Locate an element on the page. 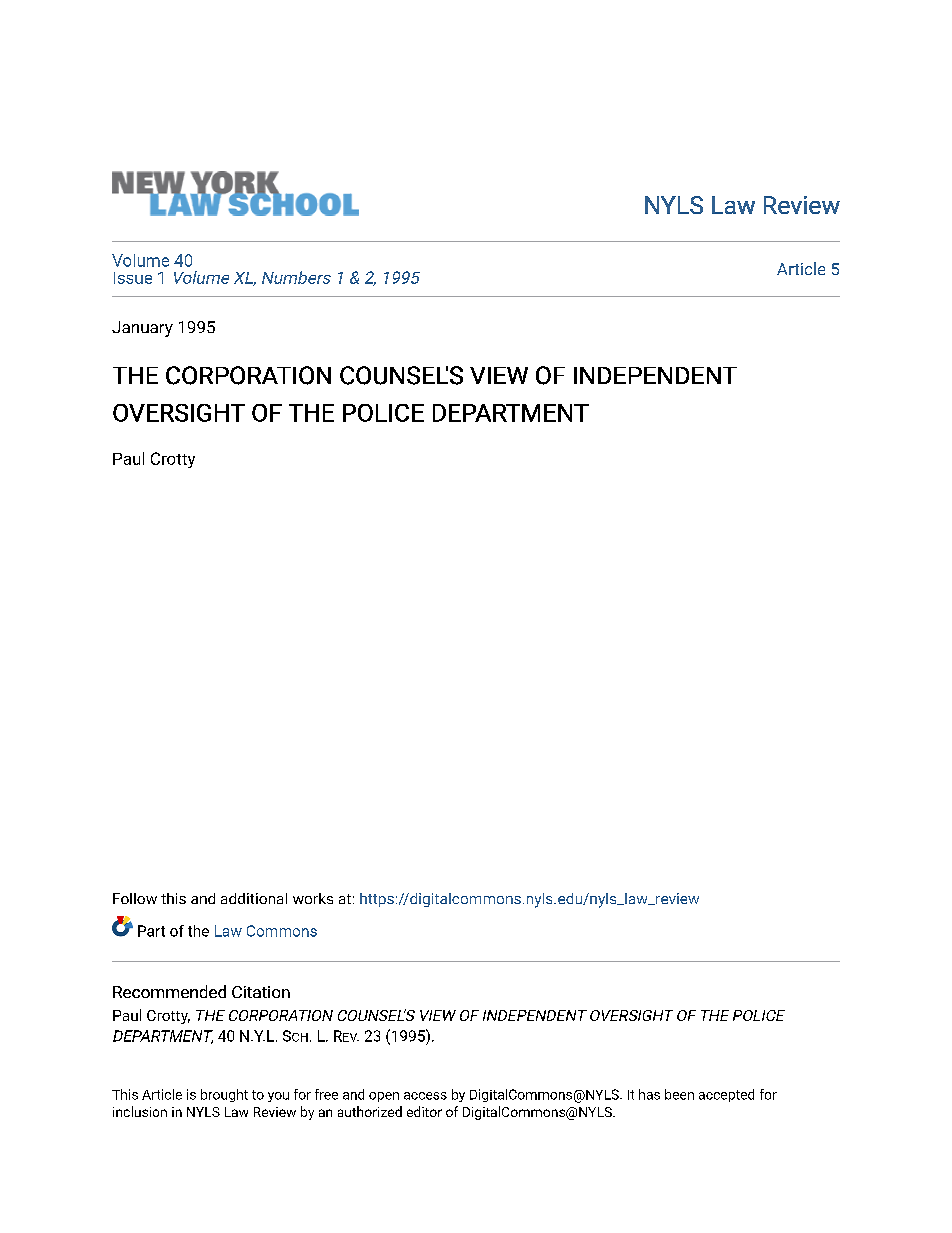 The width and height of the page is (952, 1233). brought is located at coordinates (224, 1095).
